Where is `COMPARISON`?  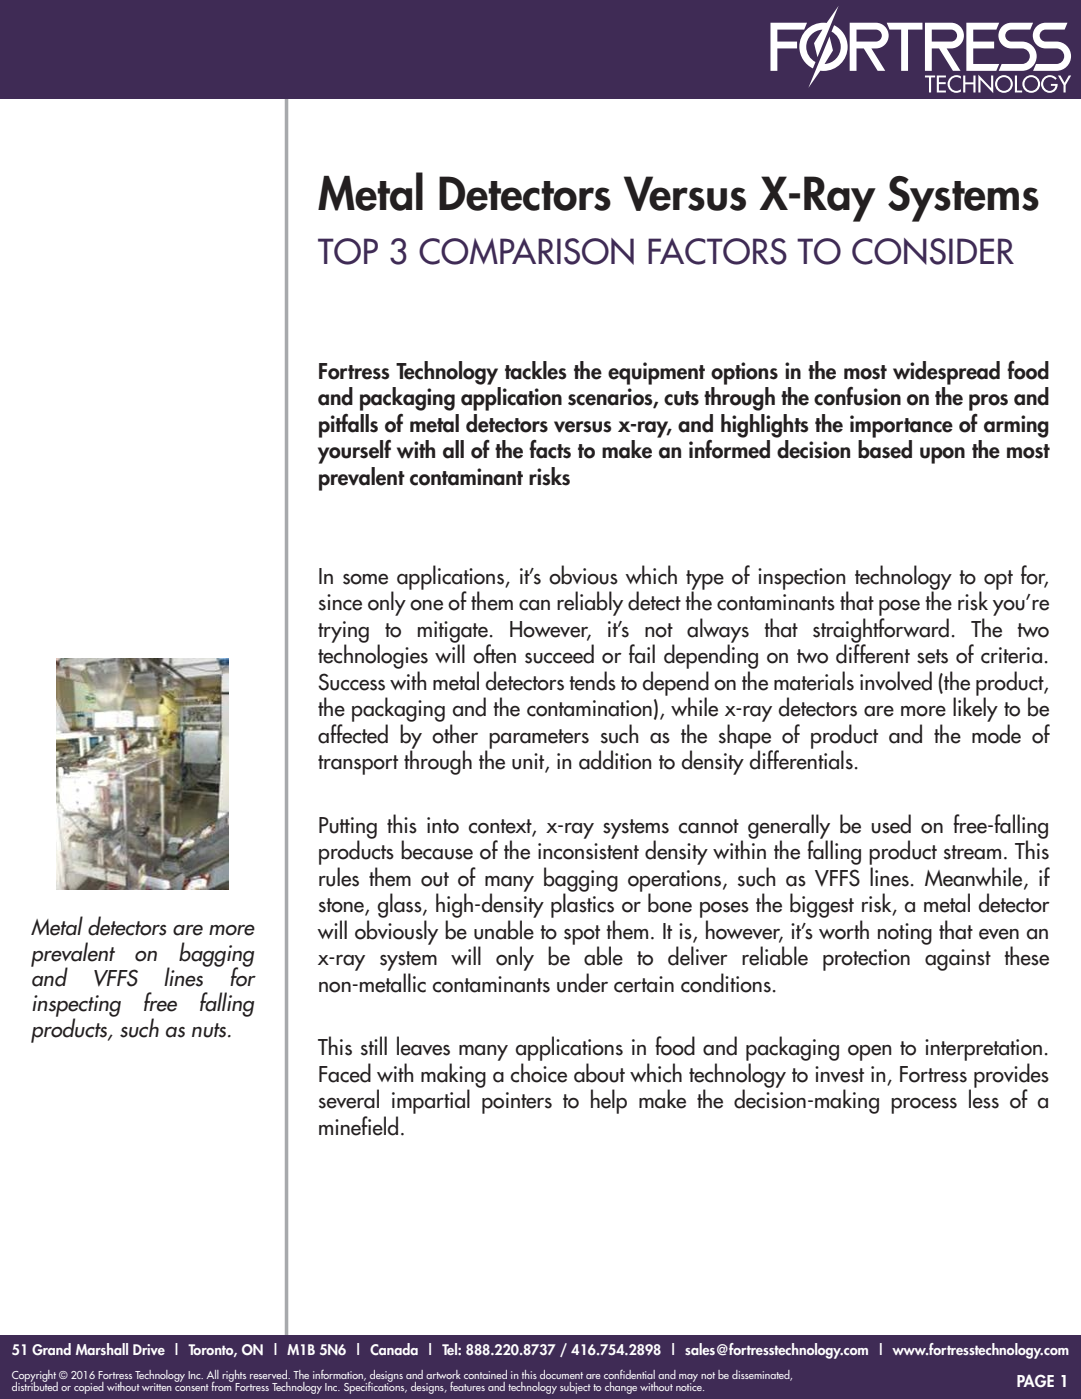
COMPARISON is located at coordinates (526, 251).
